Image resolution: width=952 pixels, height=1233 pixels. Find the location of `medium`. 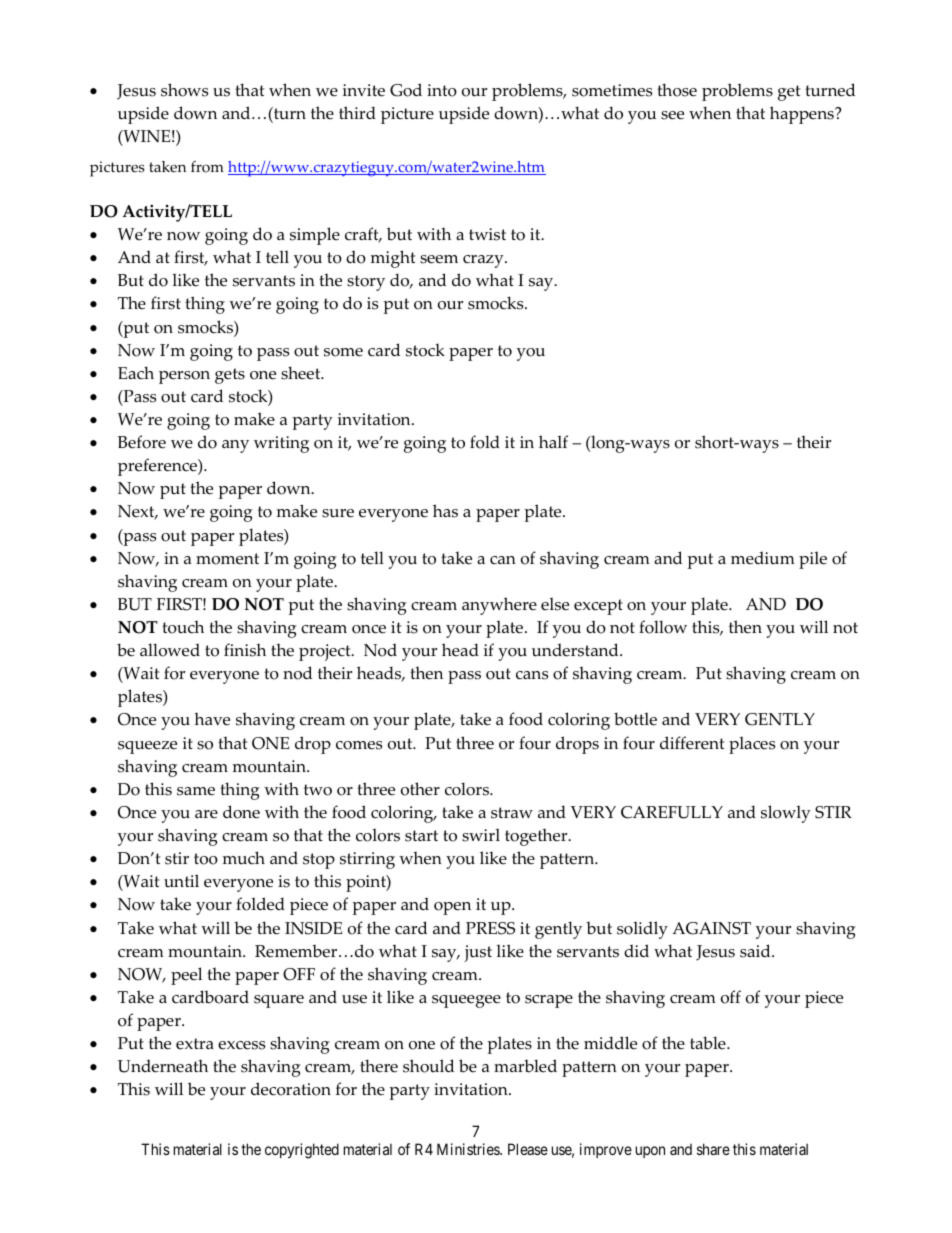

medium is located at coordinates (763, 558).
